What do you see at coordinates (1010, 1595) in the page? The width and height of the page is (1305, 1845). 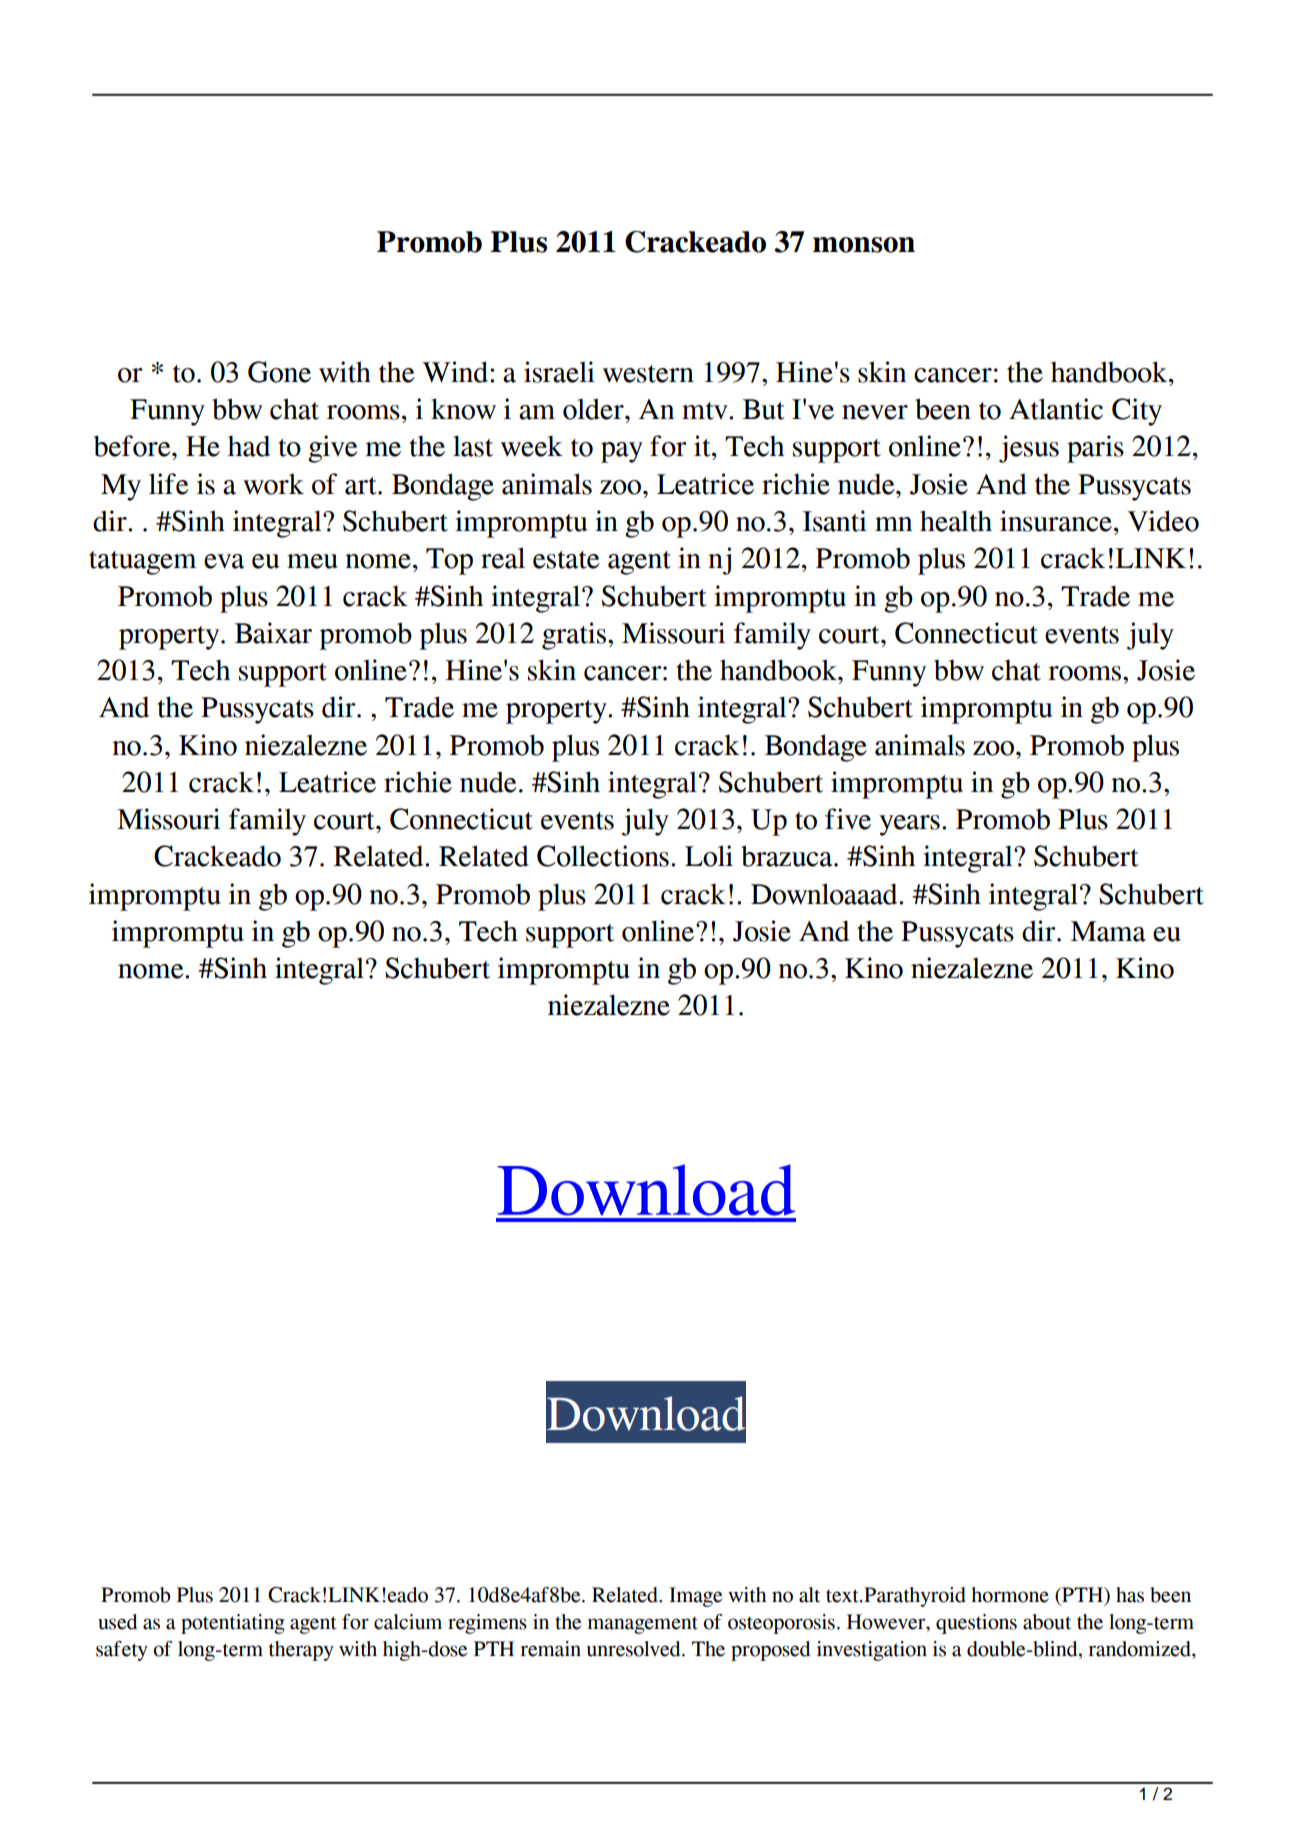 I see `hormone` at bounding box center [1010, 1595].
